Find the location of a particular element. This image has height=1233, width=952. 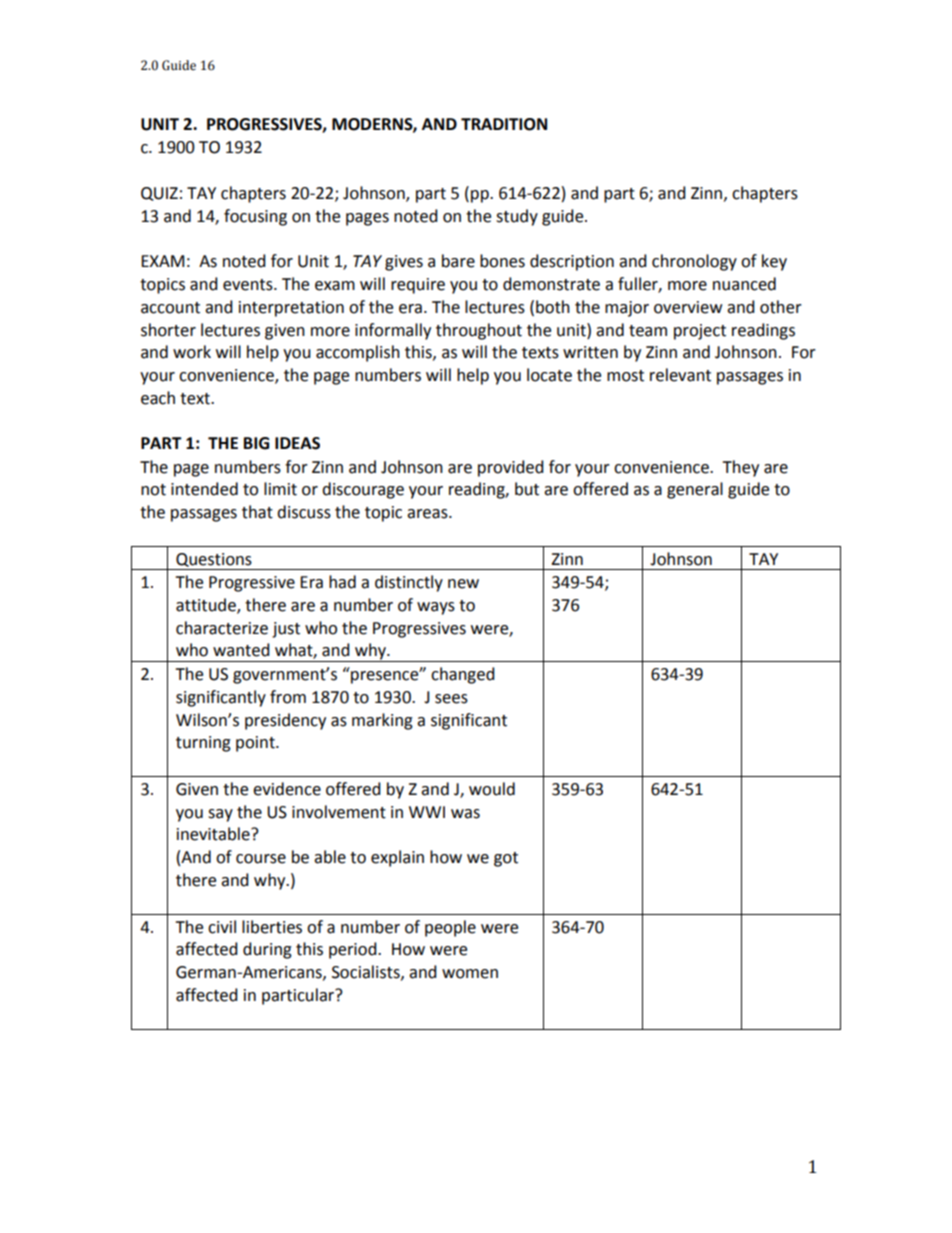

Questions is located at coordinates (214, 560).
